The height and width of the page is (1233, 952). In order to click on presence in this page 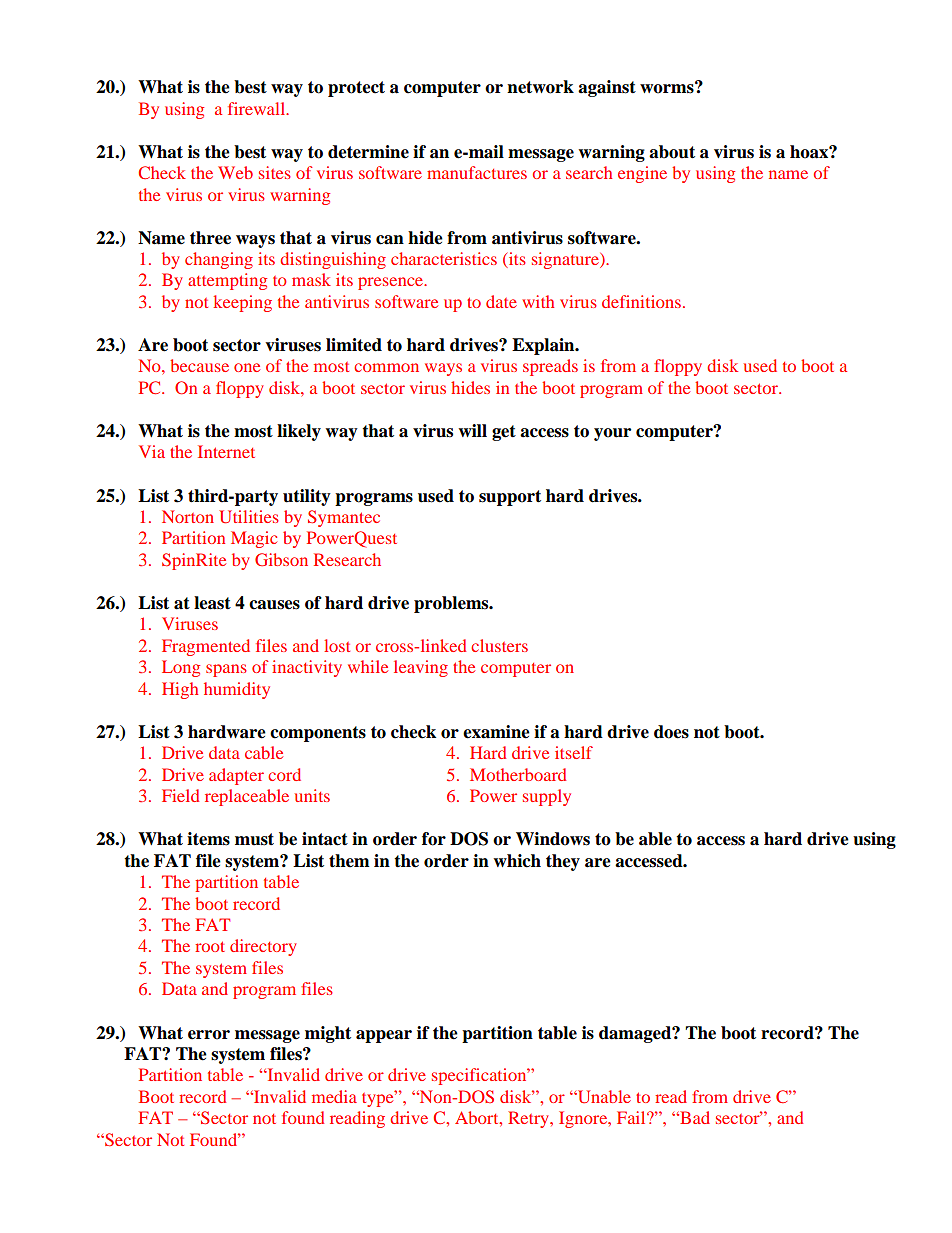, I will do `click(392, 283)`.
